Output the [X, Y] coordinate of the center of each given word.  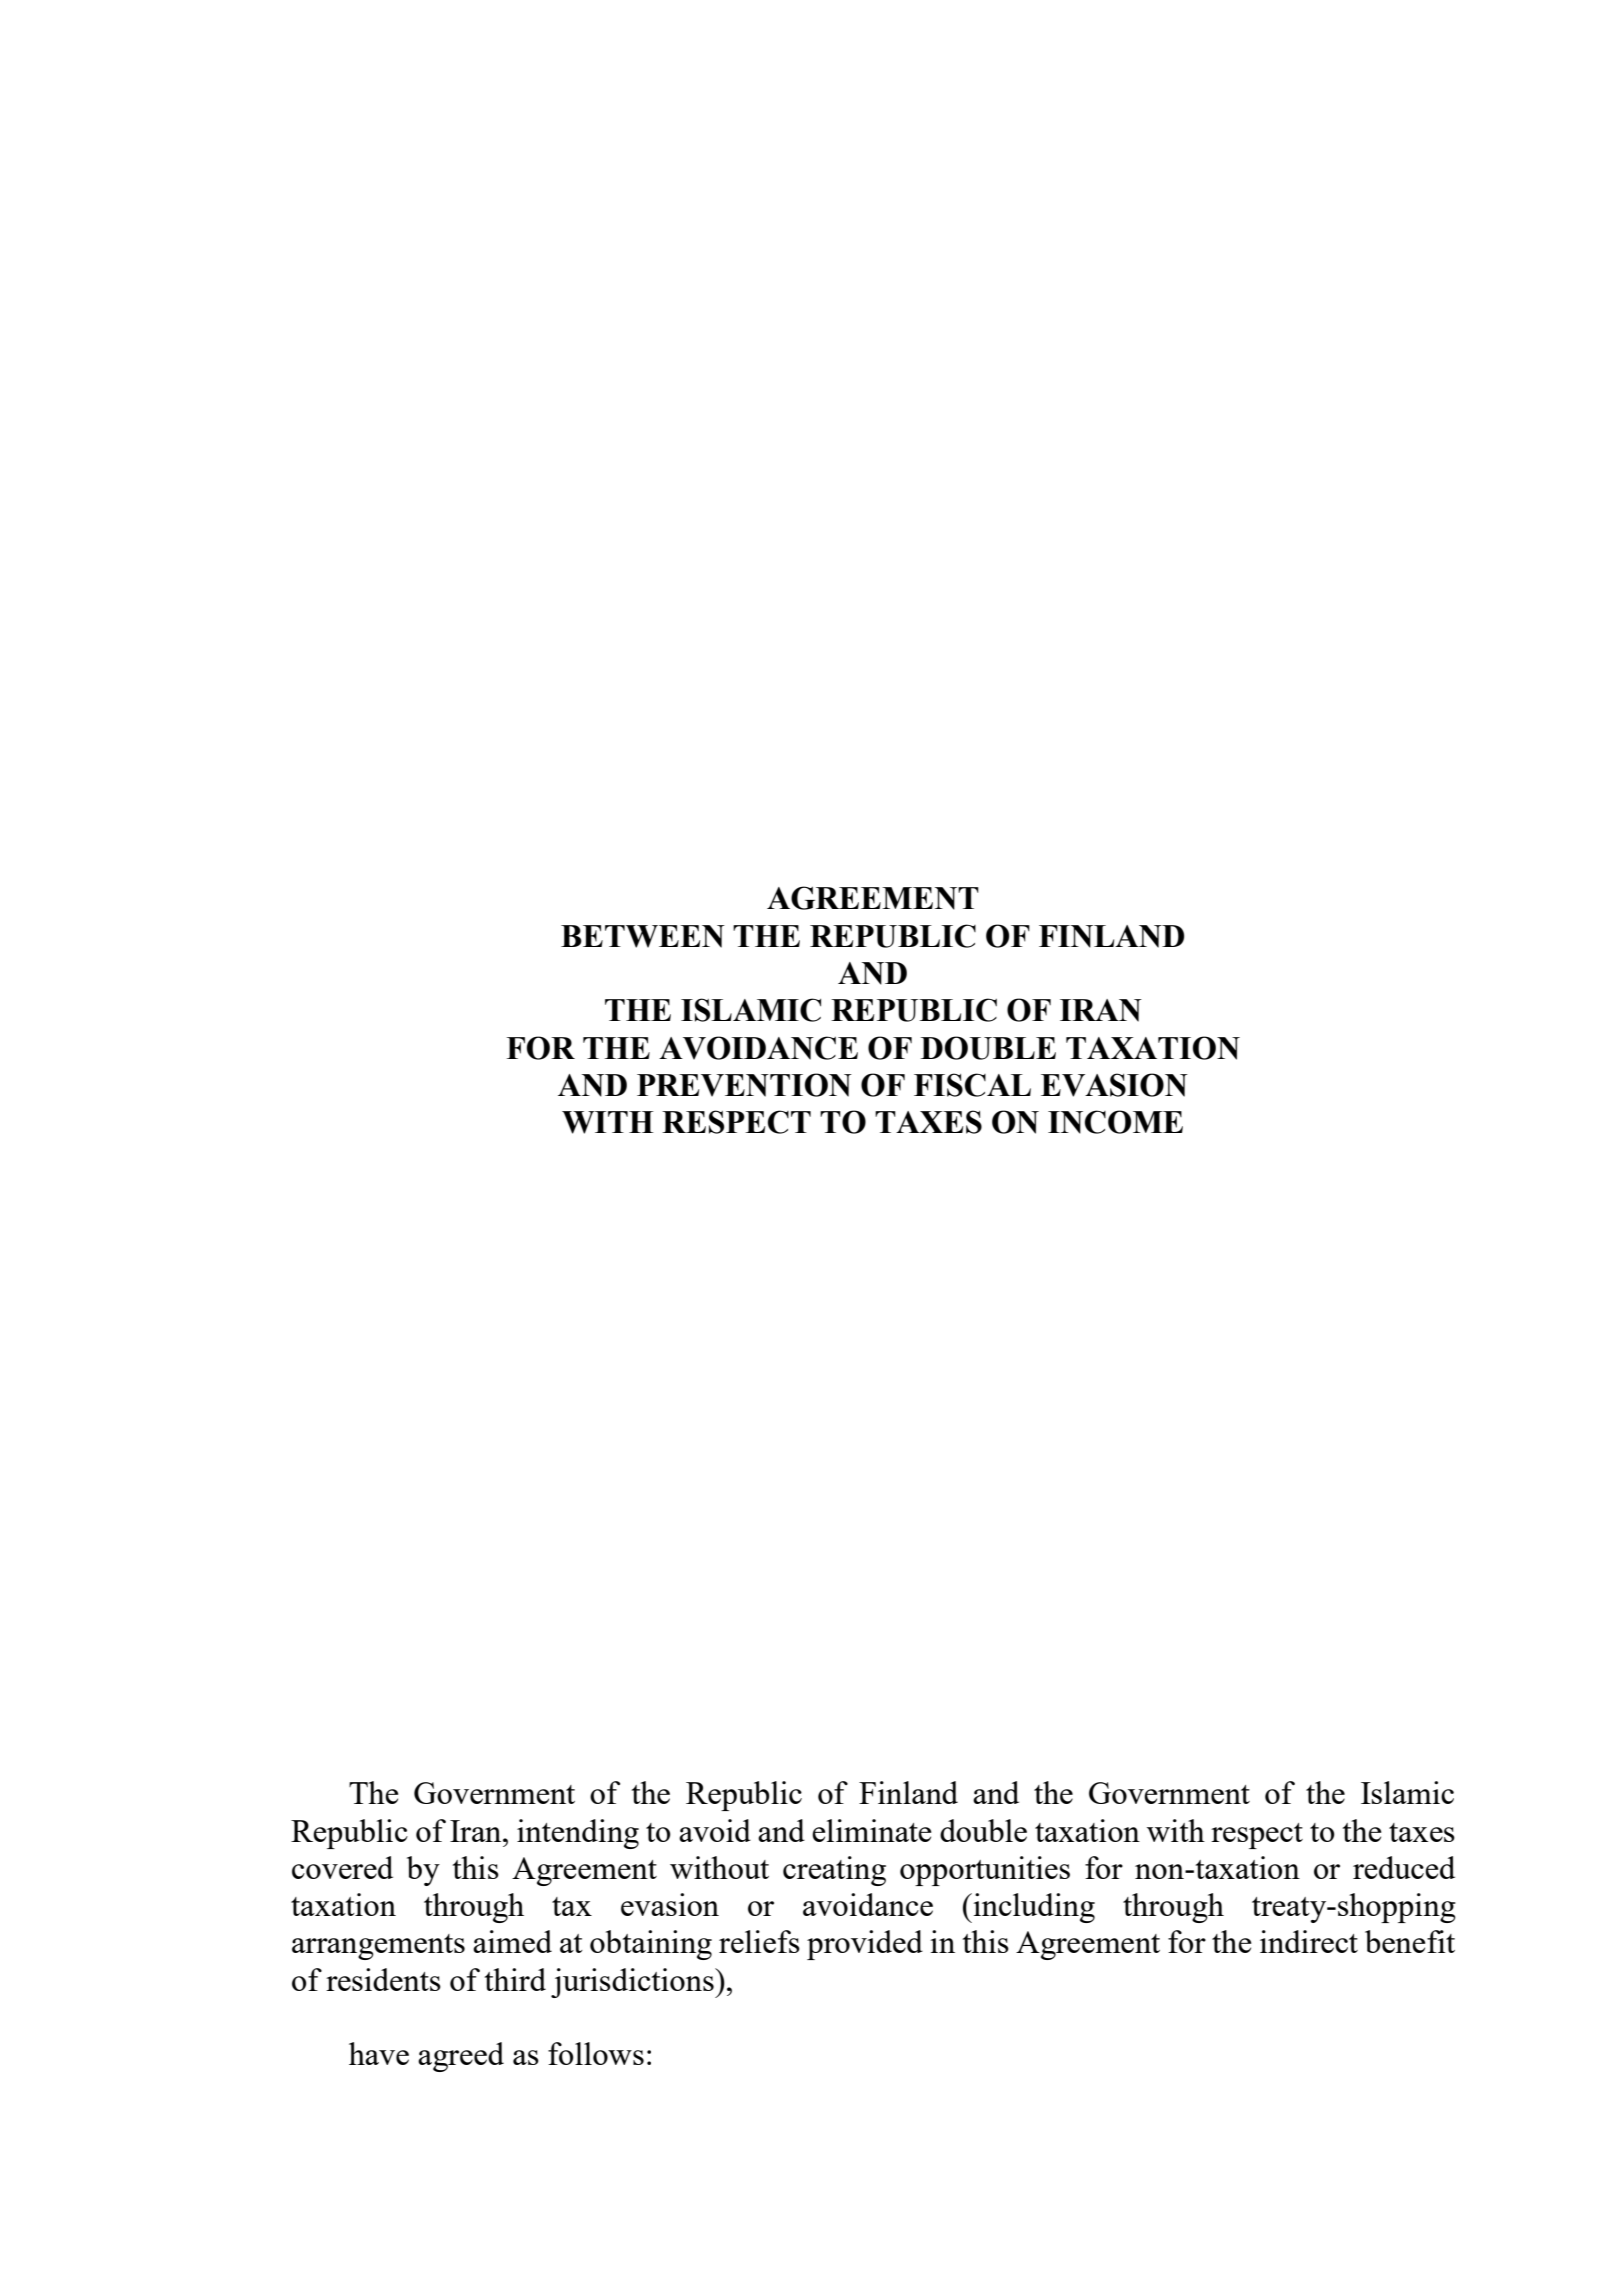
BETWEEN [643, 936]
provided [865, 1945]
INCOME [1115, 1122]
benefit [1410, 1941]
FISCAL [972, 1085]
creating [834, 1871]
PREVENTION [744, 1085]
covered [342, 1867]
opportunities [985, 1871]
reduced [1404, 1867]
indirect [1309, 1941]
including [1033, 1908]
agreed [461, 2057]
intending [578, 1834]
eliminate [871, 1830]
